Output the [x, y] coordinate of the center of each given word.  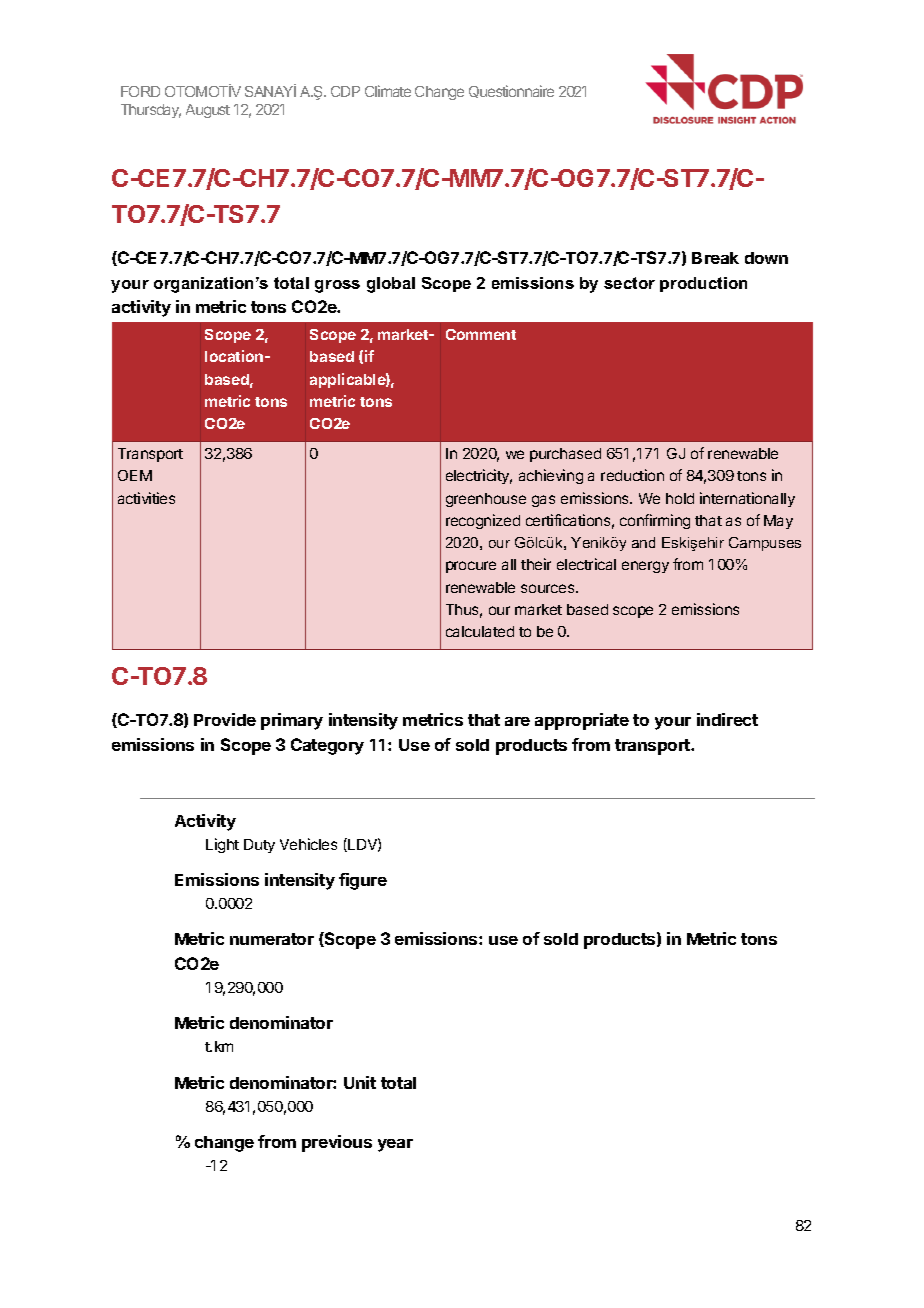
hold [680, 498]
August [208, 111]
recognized [483, 521]
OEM [135, 475]
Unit [360, 1082]
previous [337, 1143]
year [395, 1145]
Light [222, 845]
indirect [727, 719]
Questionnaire [511, 91]
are [517, 721]
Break [715, 258]
